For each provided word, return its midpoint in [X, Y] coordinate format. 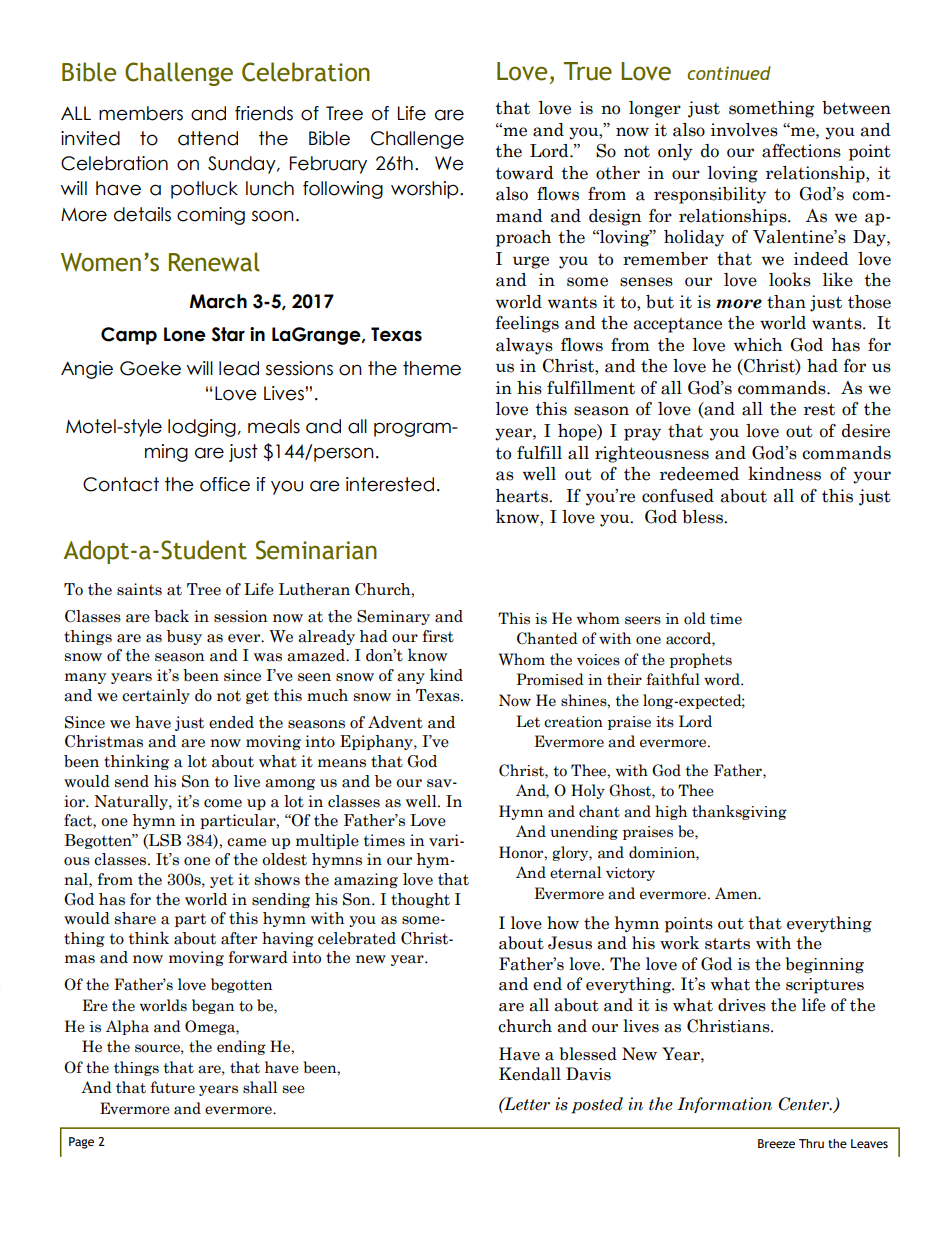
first [438, 636]
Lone [185, 334]
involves [744, 130]
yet [222, 881]
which [758, 345]
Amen [737, 893]
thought [420, 900]
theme [432, 368]
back [171, 616]
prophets [701, 660]
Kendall [530, 1074]
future [173, 1087]
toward [524, 173]
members [141, 113]
